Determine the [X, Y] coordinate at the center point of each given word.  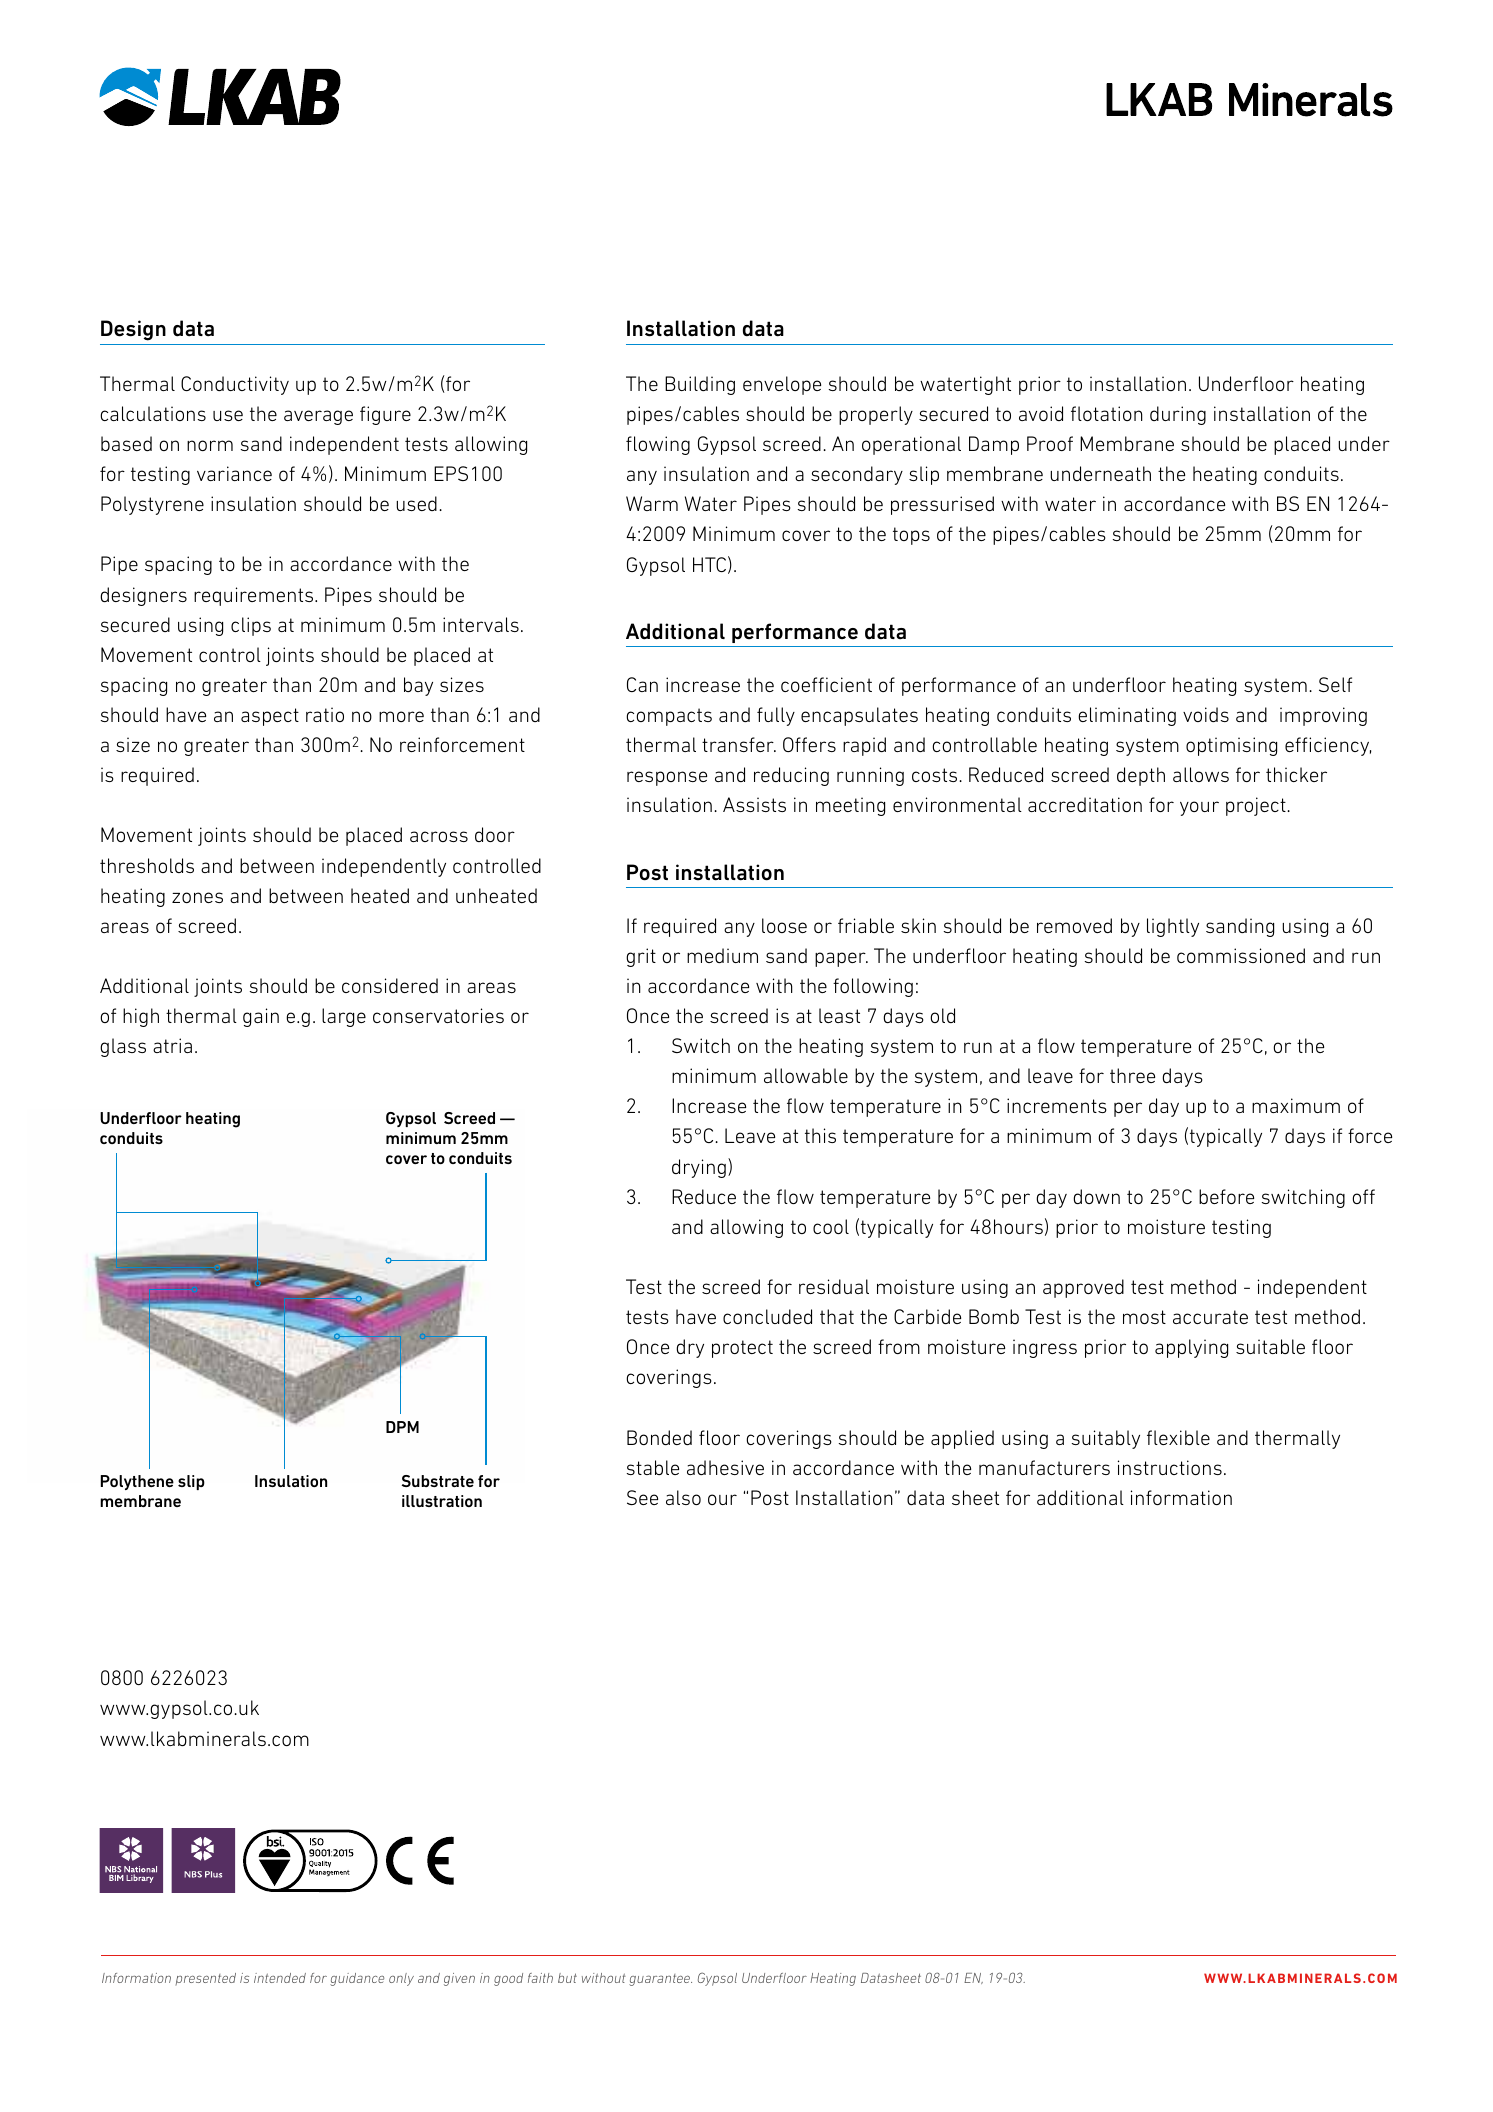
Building [700, 385]
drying [699, 1168]
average [318, 417]
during [1178, 415]
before [1226, 1196]
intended [280, 1978]
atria [172, 1045]
